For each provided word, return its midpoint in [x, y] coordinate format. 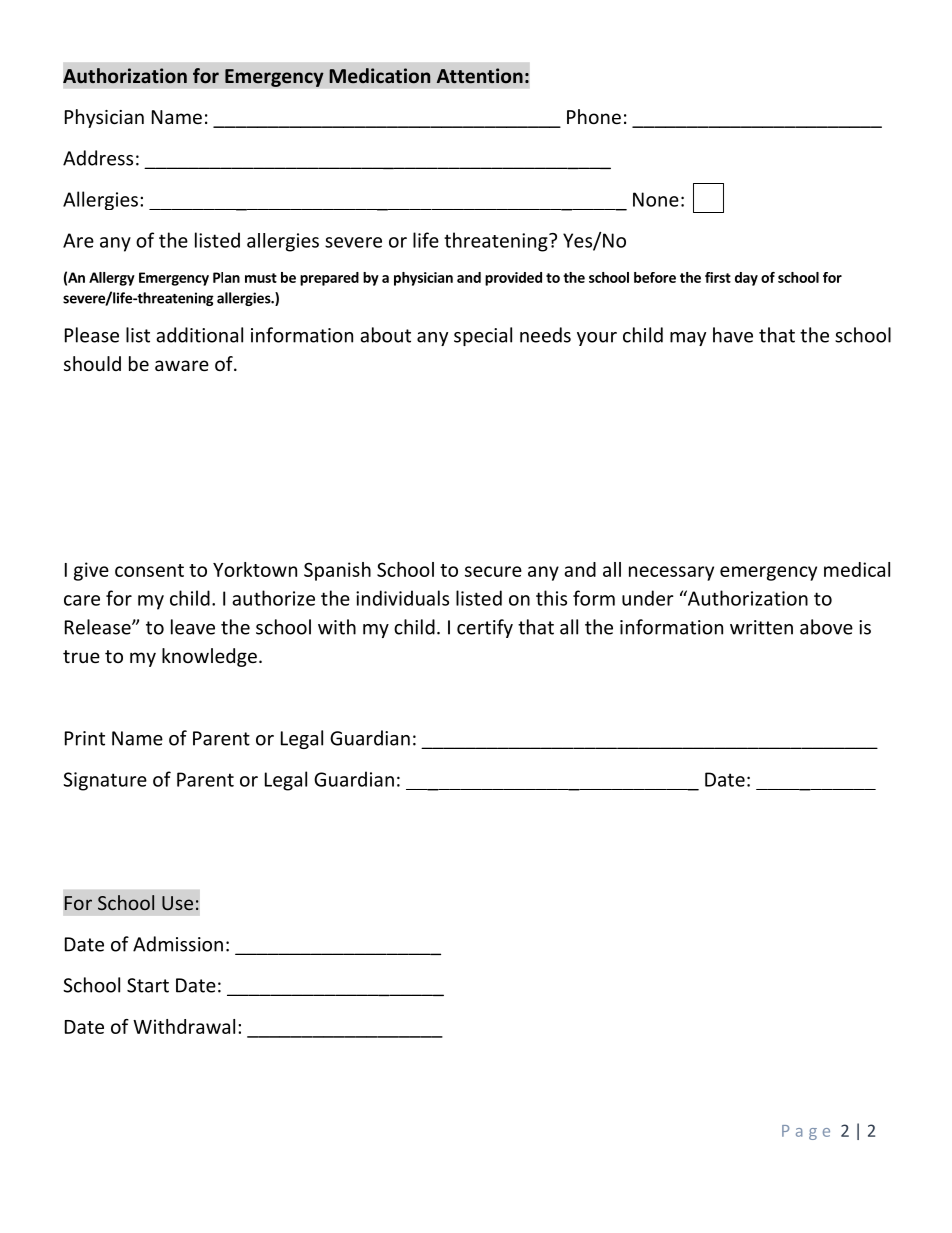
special [483, 336]
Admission [178, 944]
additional [199, 335]
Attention [480, 76]
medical [857, 569]
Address [98, 158]
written [761, 627]
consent [149, 570]
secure [493, 571]
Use [177, 903]
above [826, 627]
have [733, 335]
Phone [594, 116]
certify [485, 628]
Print [85, 738]
